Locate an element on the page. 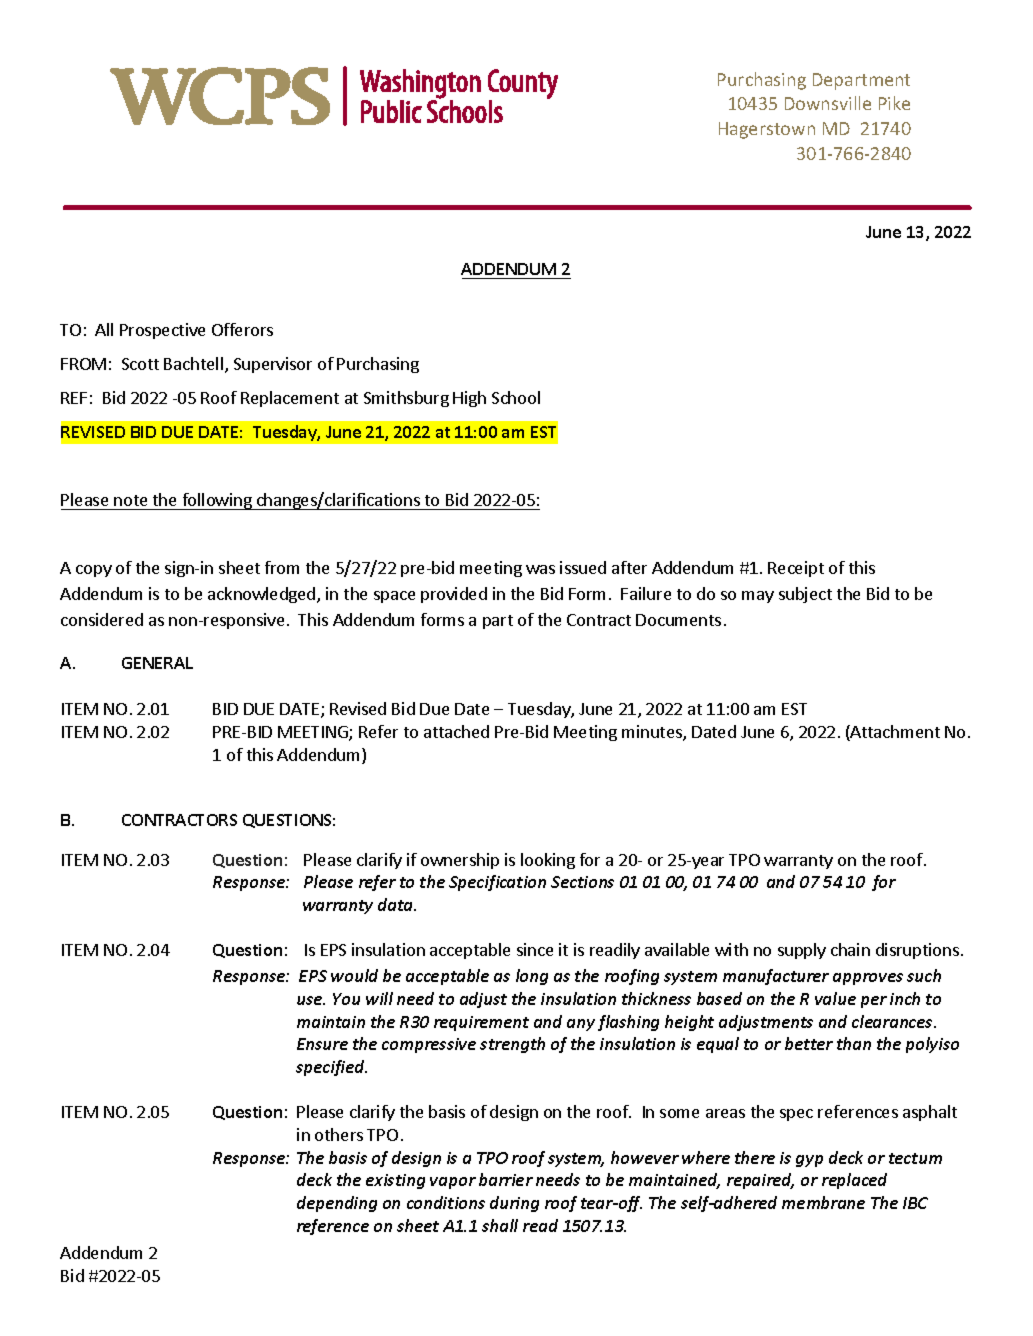  Scott is located at coordinates (140, 364).
